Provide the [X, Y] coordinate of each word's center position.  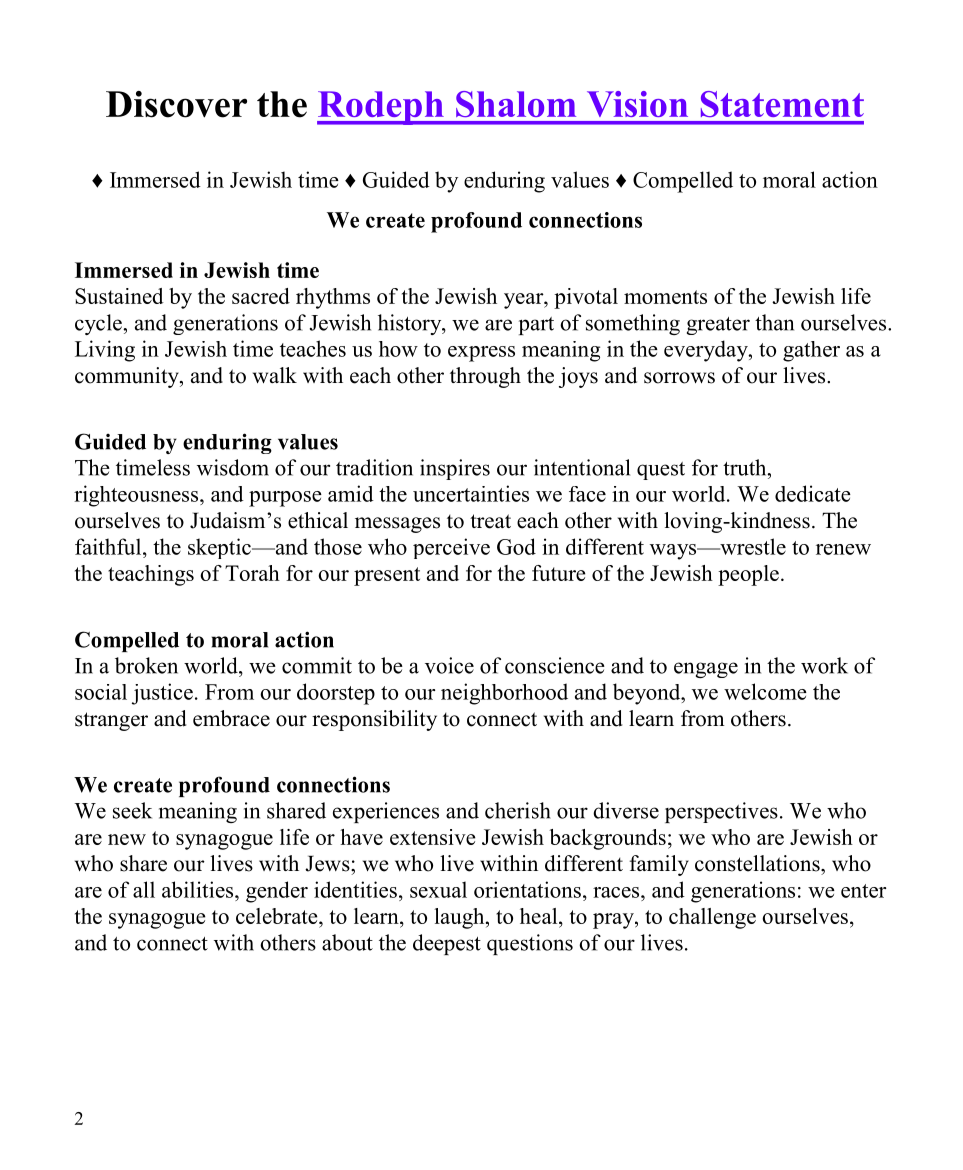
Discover [176, 104]
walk [275, 375]
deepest [447, 944]
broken [146, 665]
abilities [199, 889]
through [485, 377]
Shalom [516, 104]
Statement [782, 104]
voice [449, 665]
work [824, 665]
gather [811, 351]
